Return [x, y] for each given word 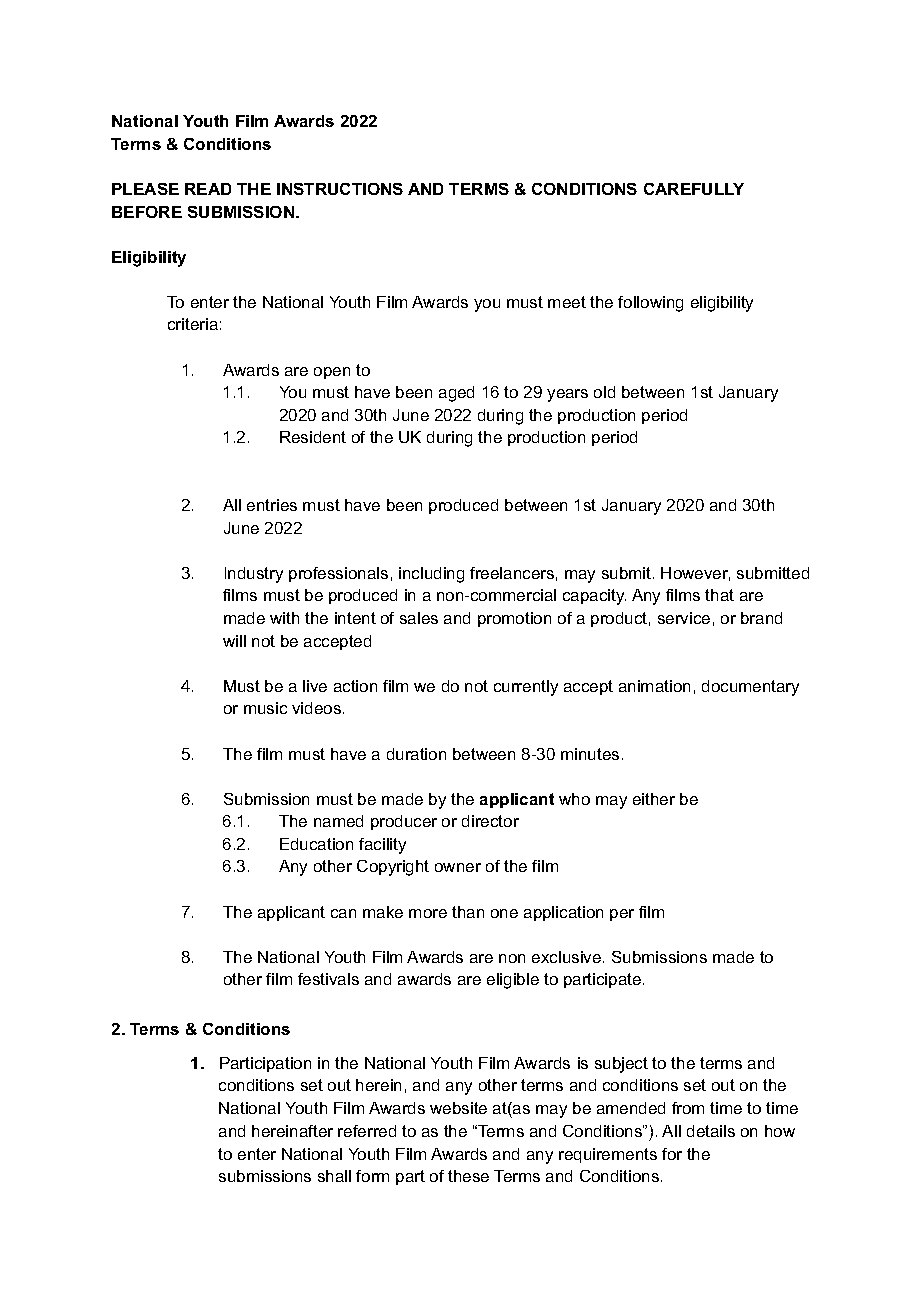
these [468, 1176]
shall [334, 1176]
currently [526, 688]
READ [208, 189]
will [234, 641]
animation [654, 686]
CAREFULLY [694, 189]
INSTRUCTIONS [340, 189]
